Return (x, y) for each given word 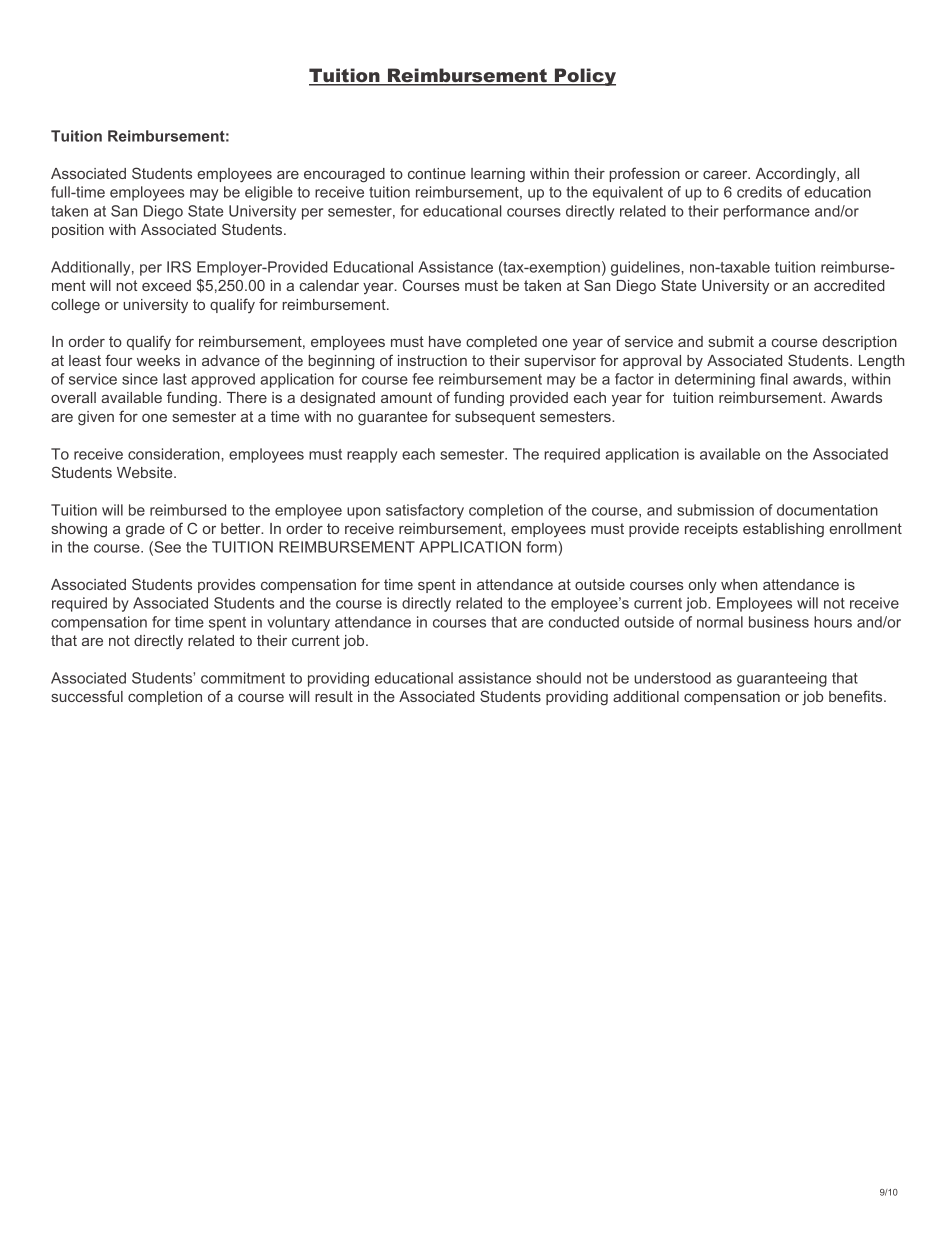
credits (759, 192)
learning (498, 175)
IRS (179, 267)
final (774, 379)
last (175, 379)
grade (145, 530)
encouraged (344, 175)
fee (423, 379)
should (558, 678)
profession (645, 174)
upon (363, 513)
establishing (783, 530)
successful (87, 696)
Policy (584, 77)
